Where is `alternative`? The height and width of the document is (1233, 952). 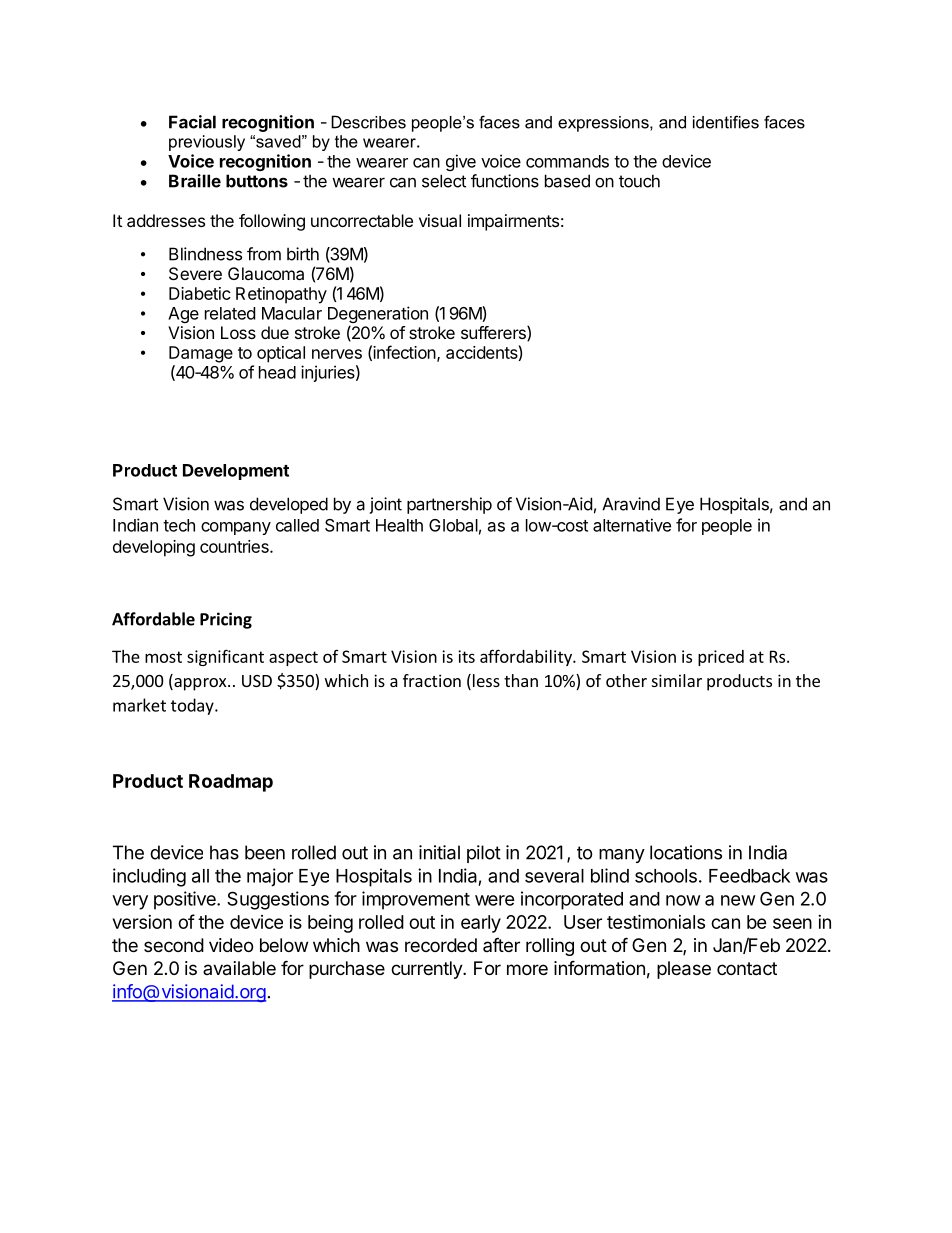 alternative is located at coordinates (632, 525).
